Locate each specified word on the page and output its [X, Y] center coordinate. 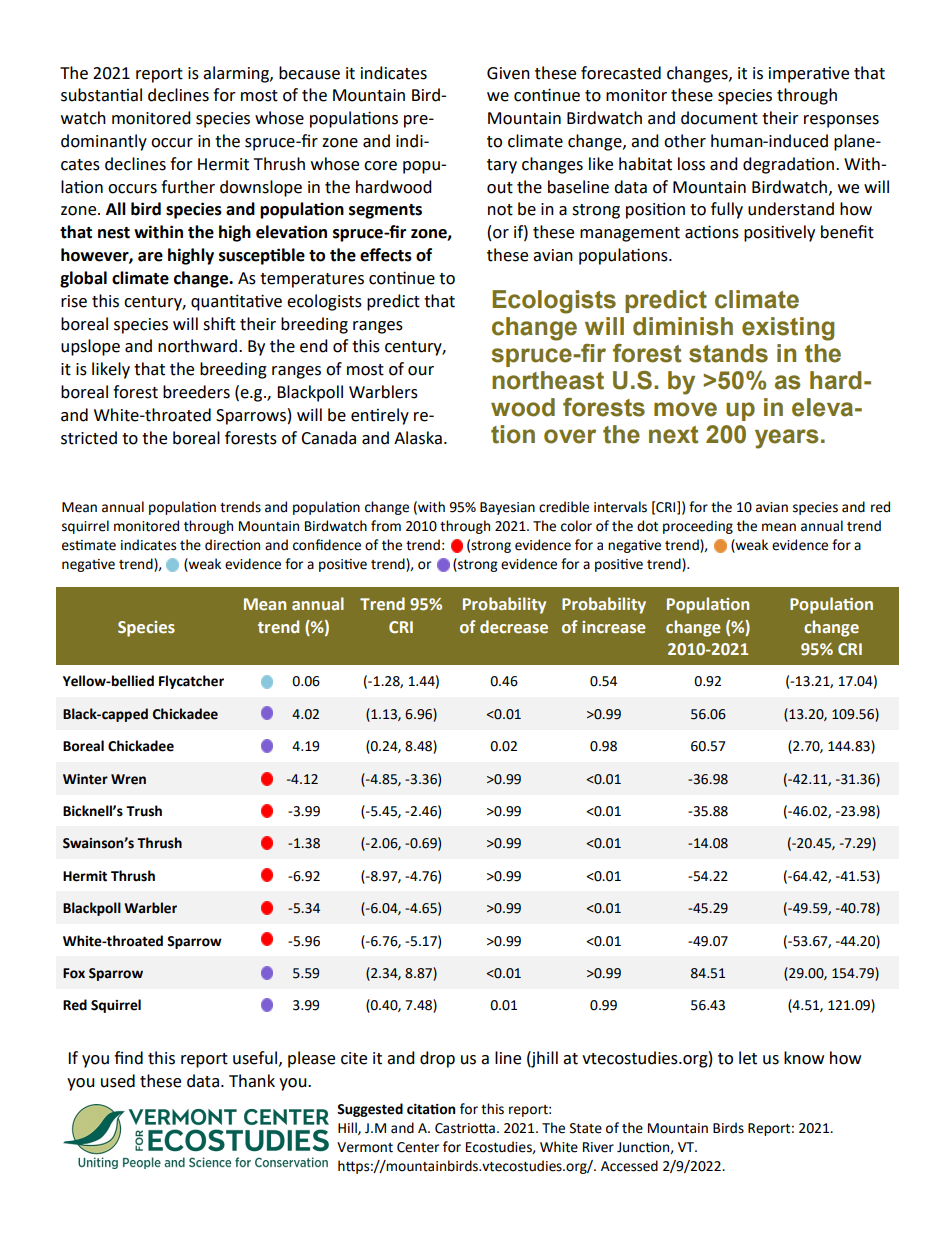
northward [197, 346]
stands [728, 353]
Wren [128, 779]
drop [437, 1059]
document [719, 118]
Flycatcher [191, 682]
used [118, 1081]
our [421, 371]
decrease [514, 627]
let [748, 1058]
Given [508, 73]
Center [418, 1147]
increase [613, 627]
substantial [101, 95]
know [804, 1058]
